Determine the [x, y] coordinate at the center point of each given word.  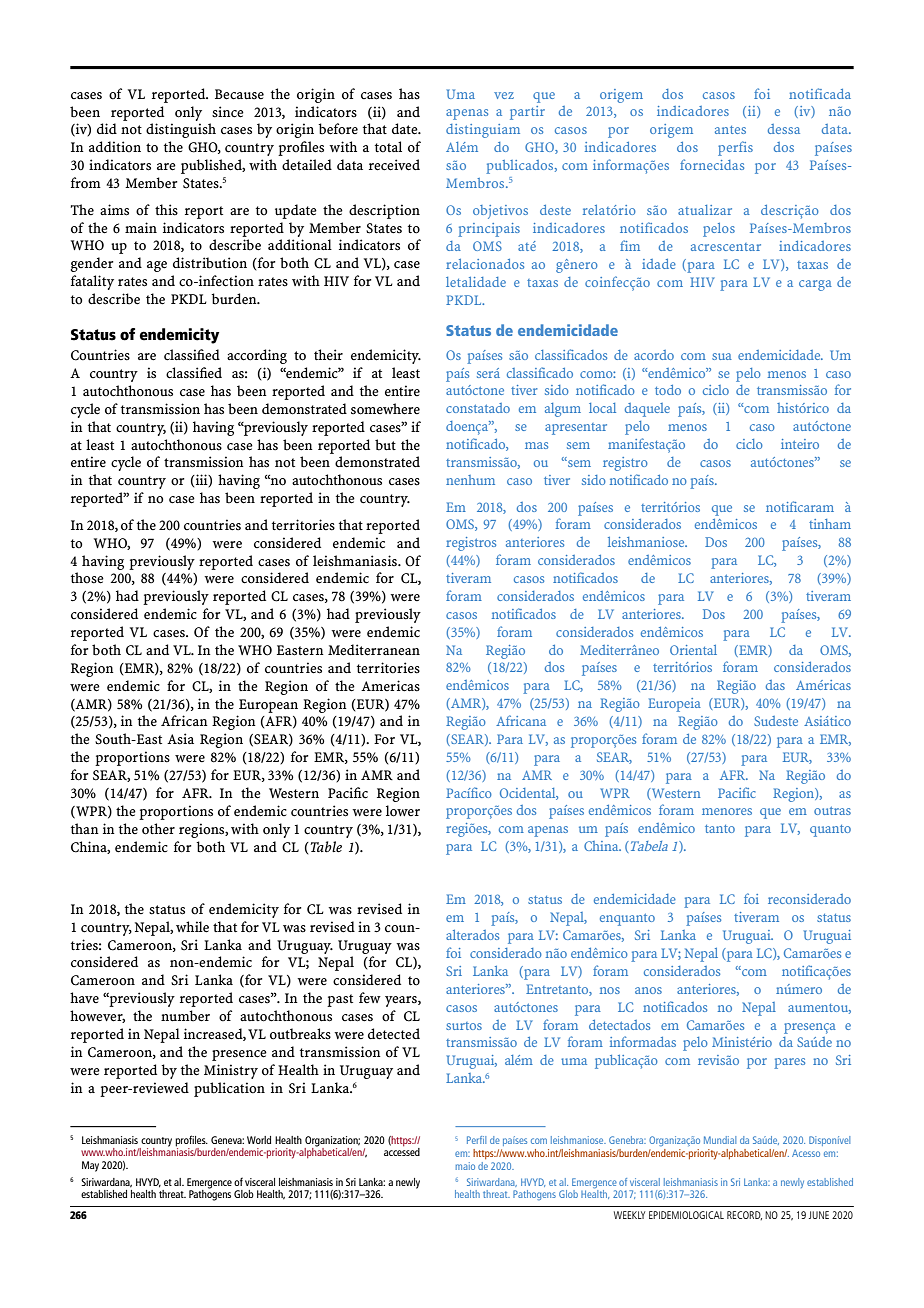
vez [504, 95]
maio [465, 1166]
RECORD [744, 1215]
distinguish [181, 130]
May [90, 1166]
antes [730, 130]
